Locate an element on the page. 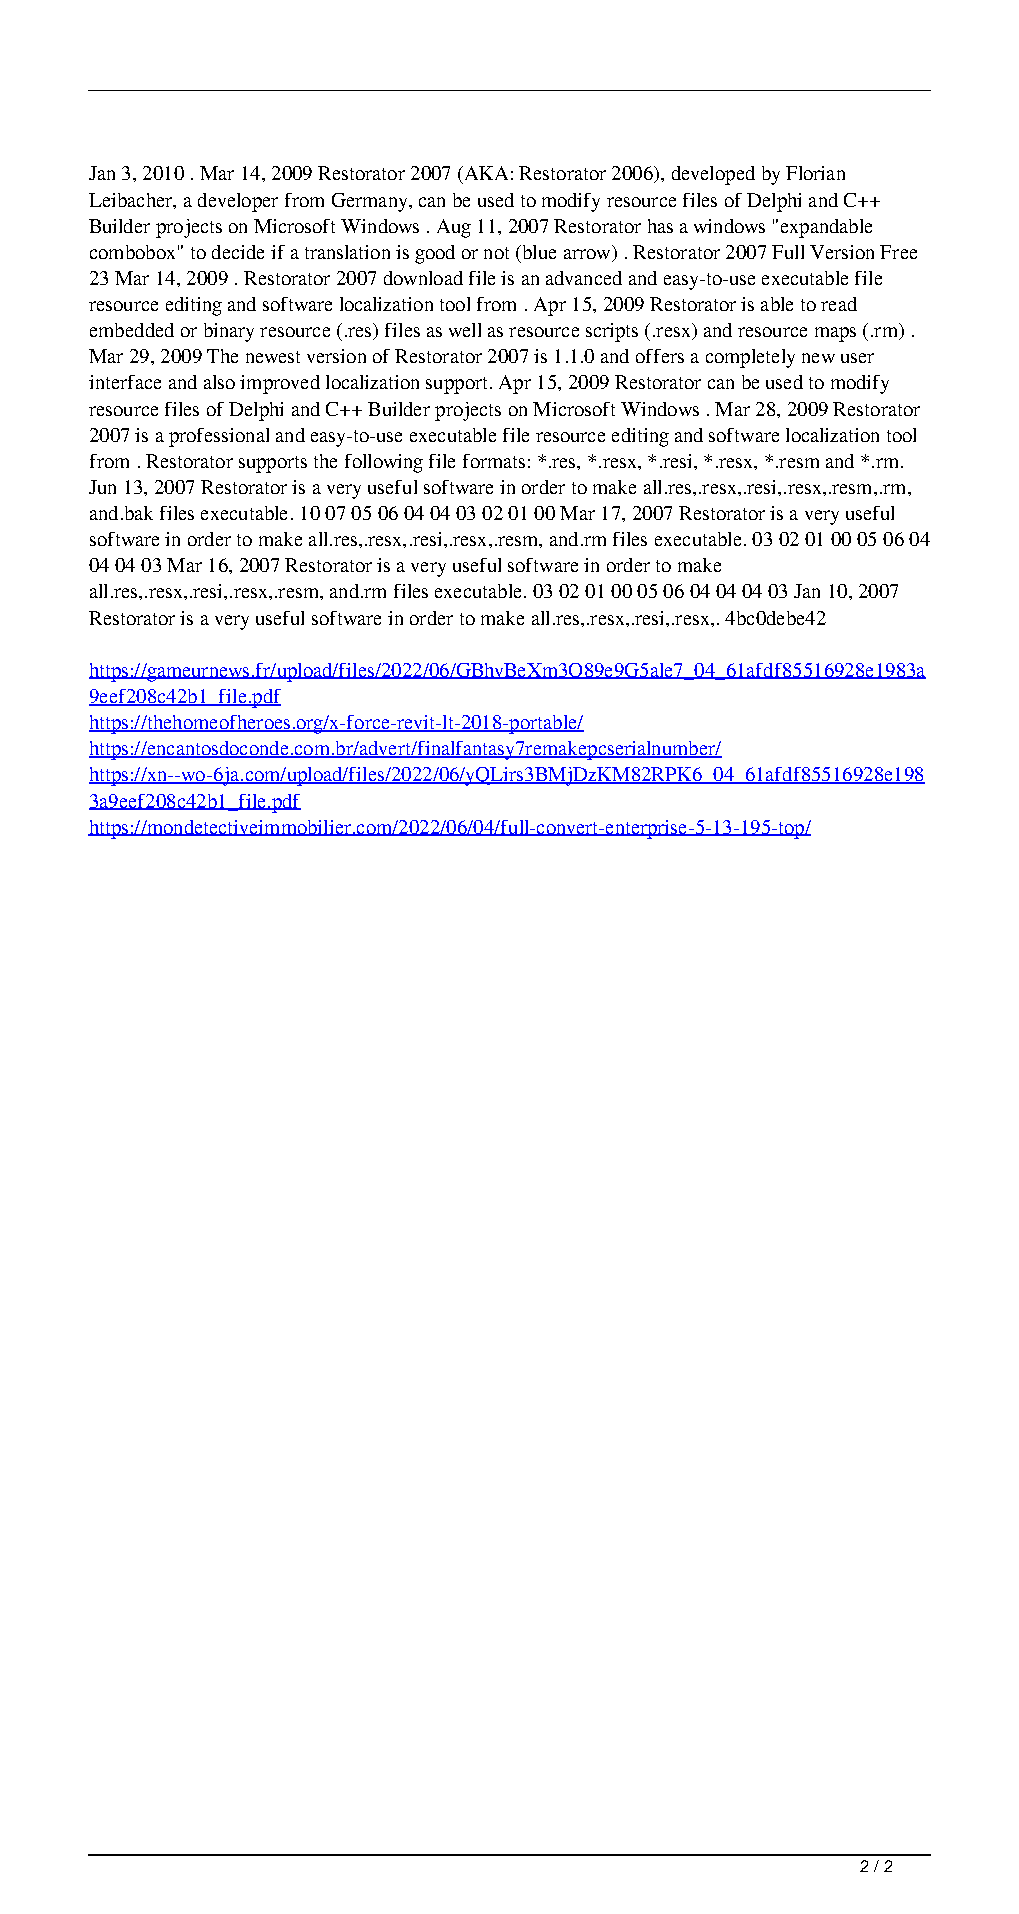 The image size is (1019, 1914). developer is located at coordinates (238, 202).
